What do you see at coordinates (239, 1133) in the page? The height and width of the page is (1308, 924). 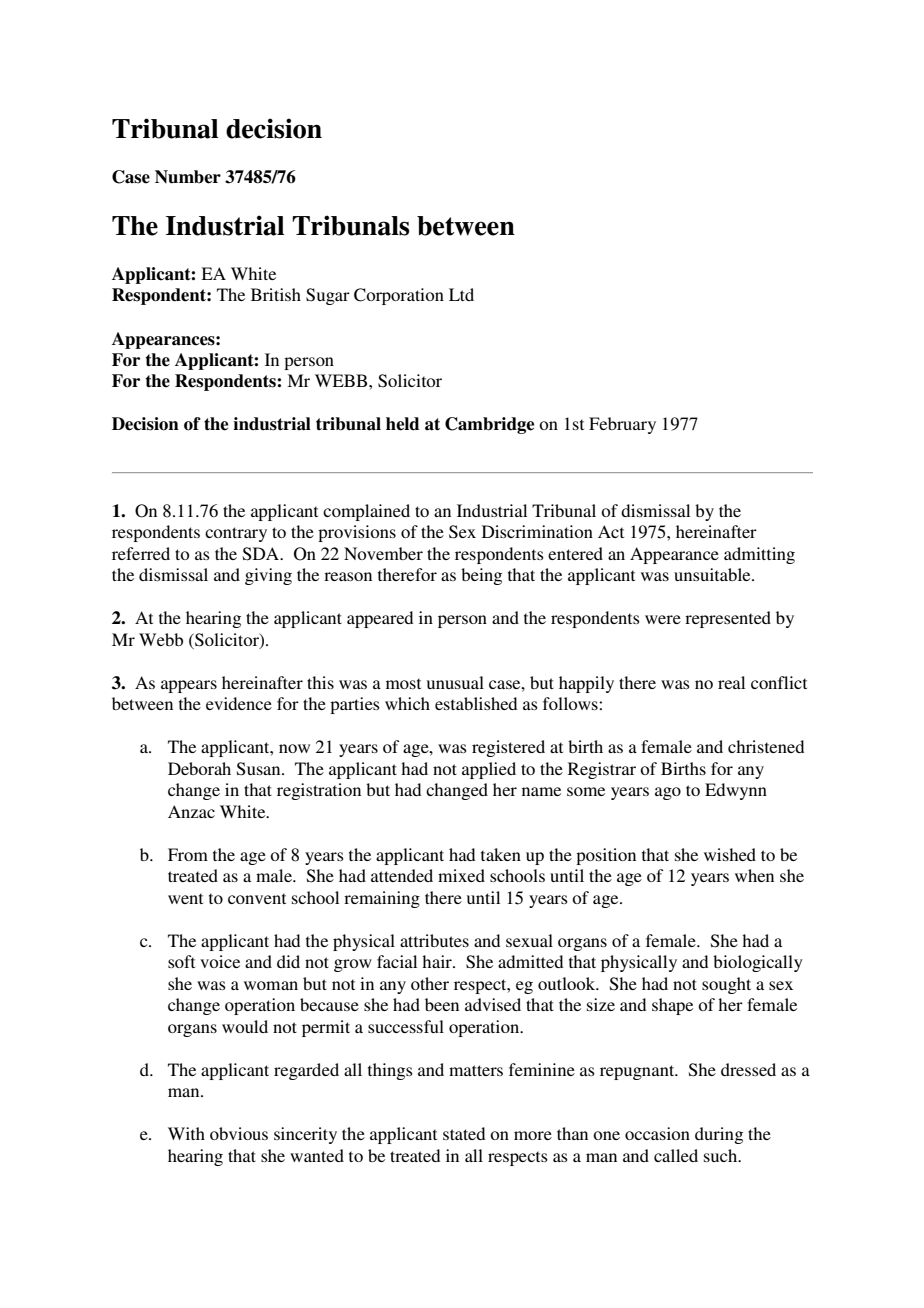 I see `obvious` at bounding box center [239, 1133].
